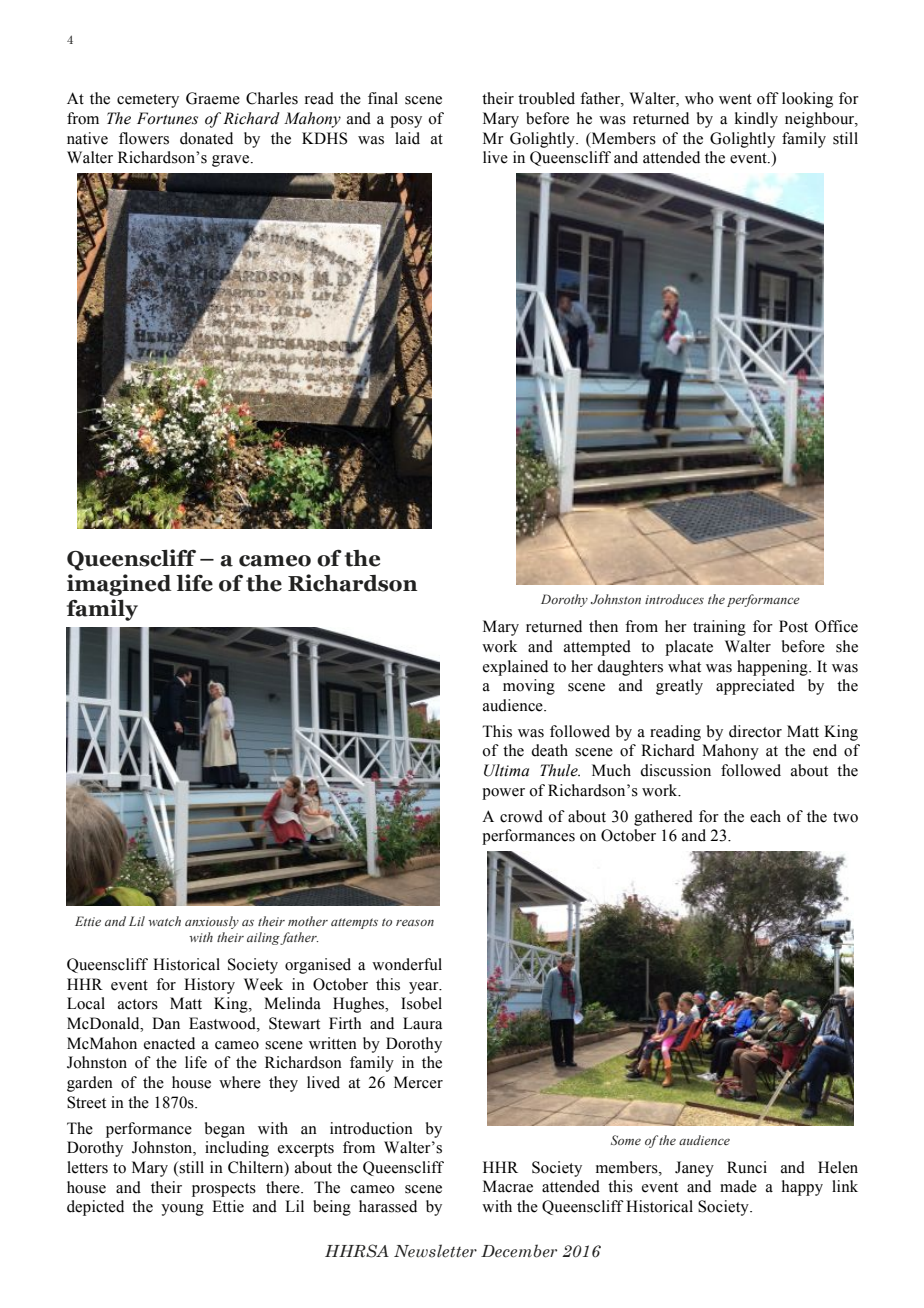 This document has height=1308, width=924. What do you see at coordinates (756, 120) in the document?
I see `kindly` at bounding box center [756, 120].
